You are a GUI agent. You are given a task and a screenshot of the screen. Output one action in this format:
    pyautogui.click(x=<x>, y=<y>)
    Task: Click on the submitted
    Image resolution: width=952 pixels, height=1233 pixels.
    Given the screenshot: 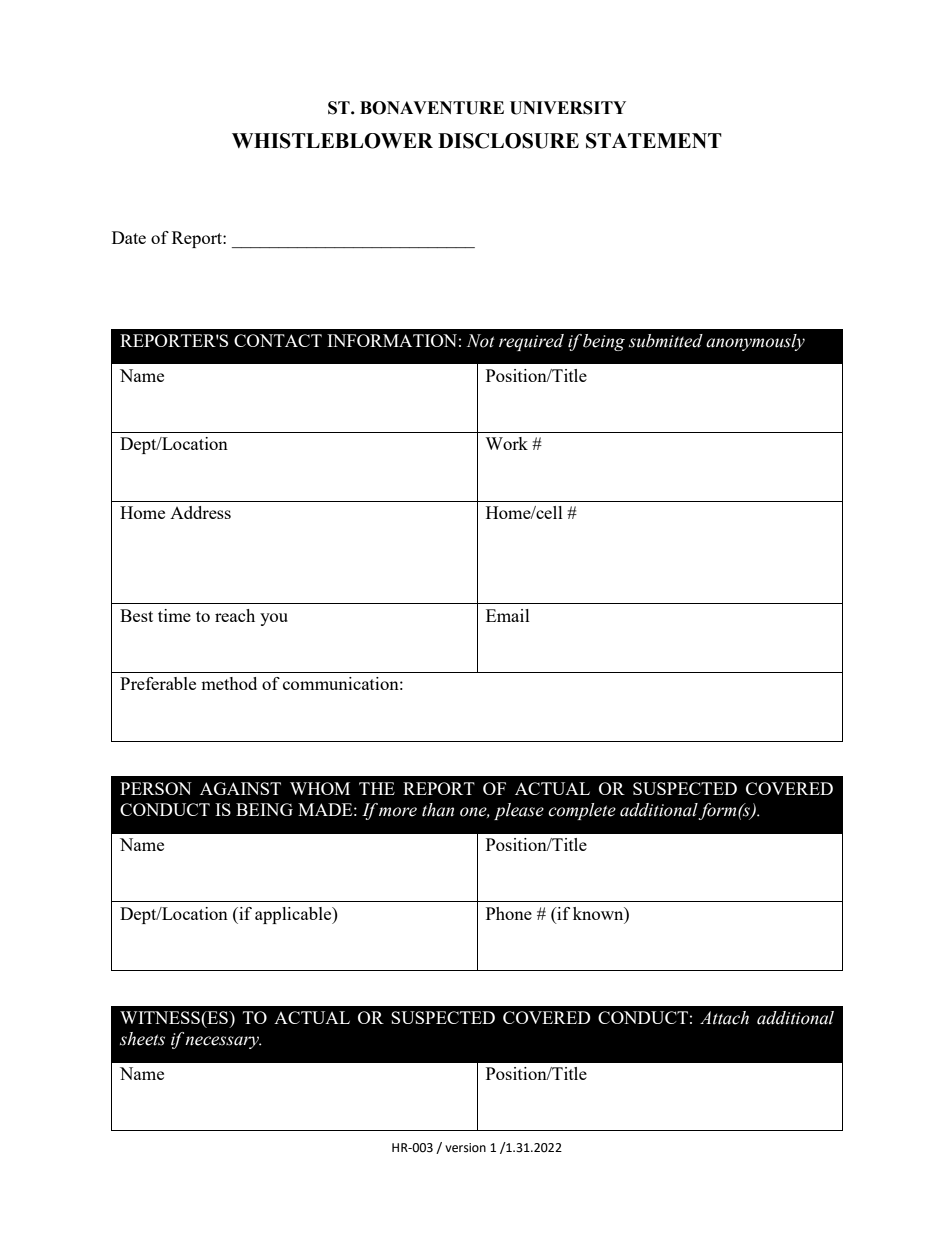 What is the action you would take?
    pyautogui.click(x=666, y=341)
